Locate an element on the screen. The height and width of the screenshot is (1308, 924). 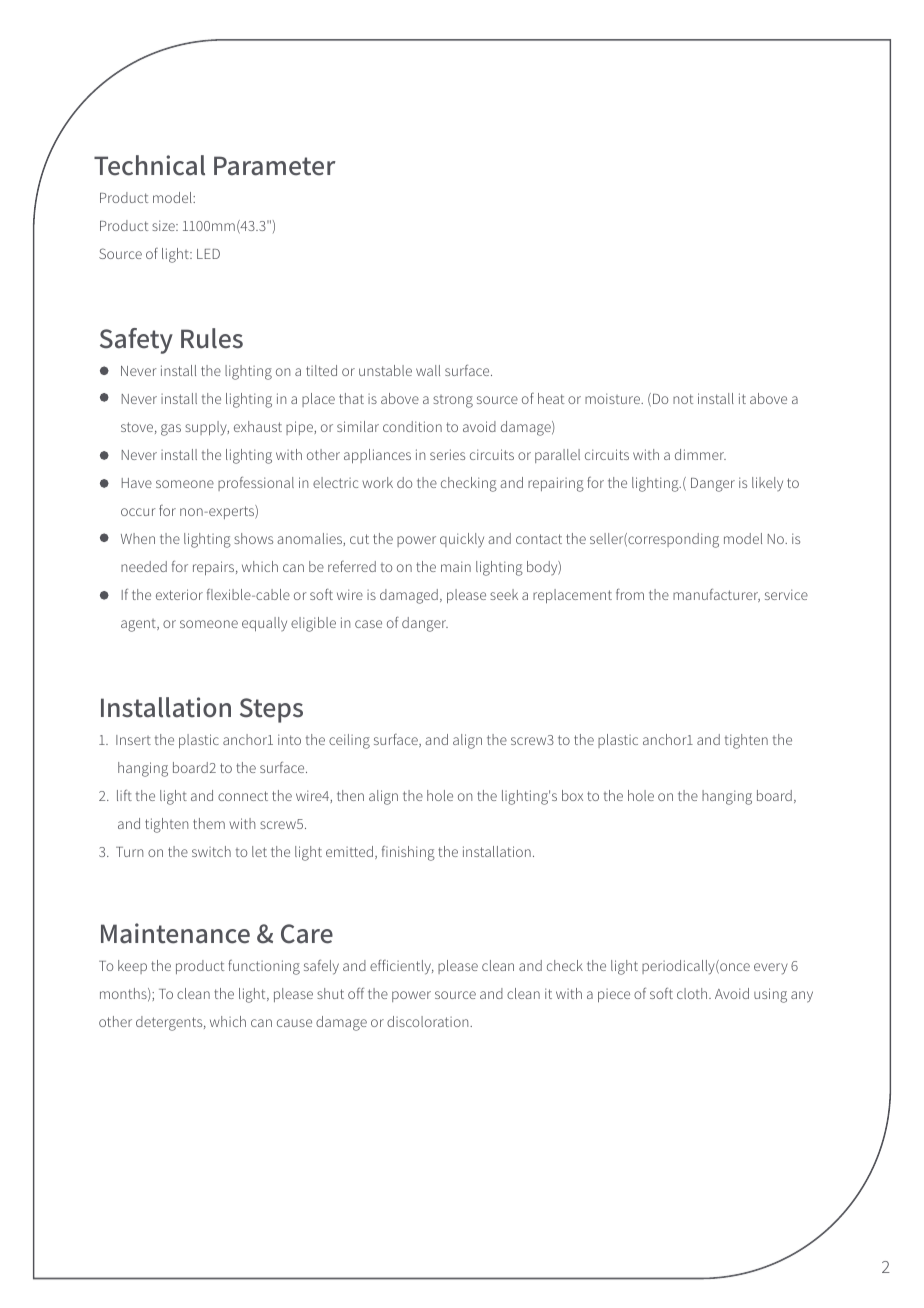
not is located at coordinates (683, 399).
